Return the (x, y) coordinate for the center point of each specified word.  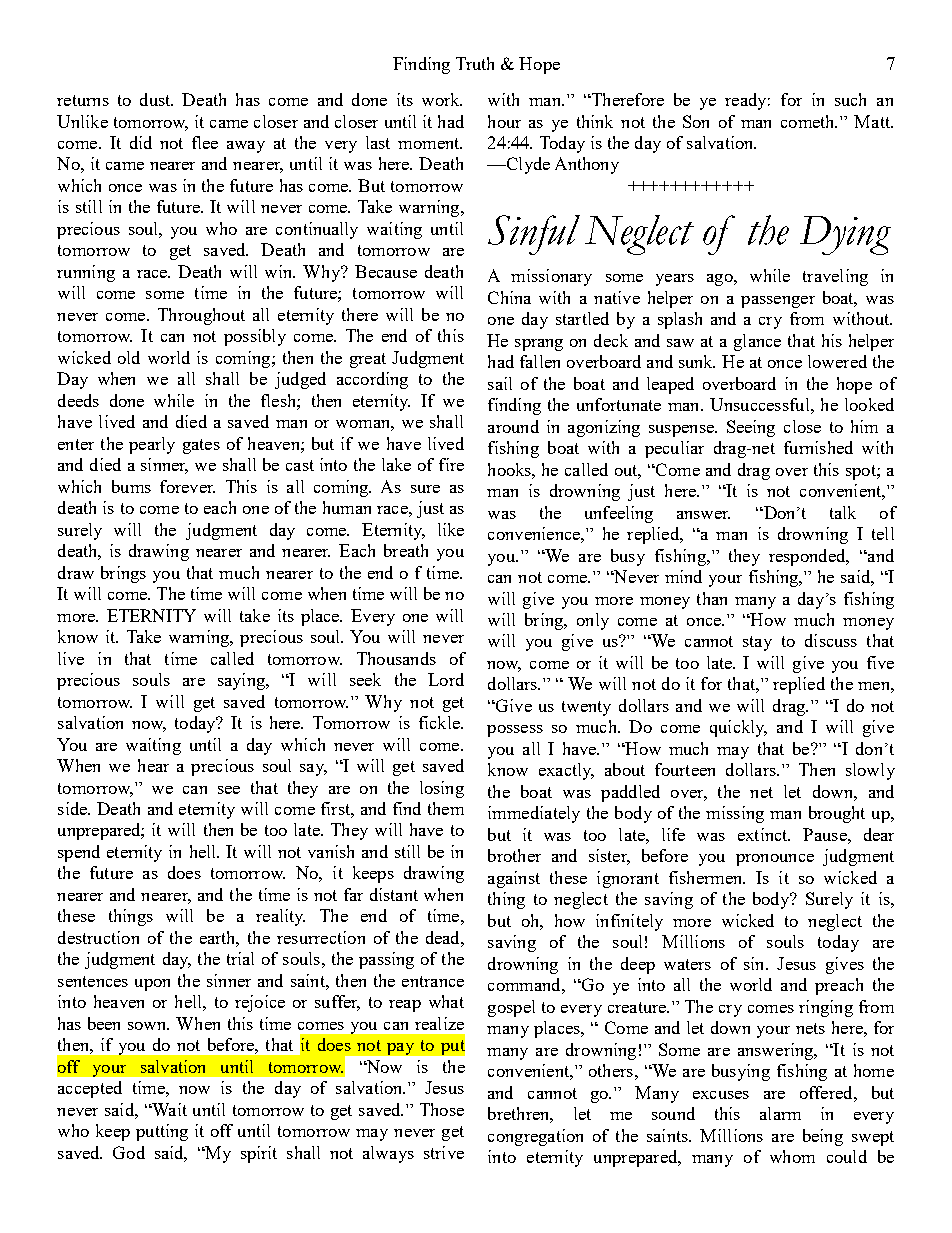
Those (442, 1109)
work (442, 99)
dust (156, 99)
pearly (152, 445)
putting (162, 1132)
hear (153, 765)
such (850, 99)
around (513, 426)
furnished (818, 447)
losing (442, 789)
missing (735, 814)
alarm (780, 1113)
